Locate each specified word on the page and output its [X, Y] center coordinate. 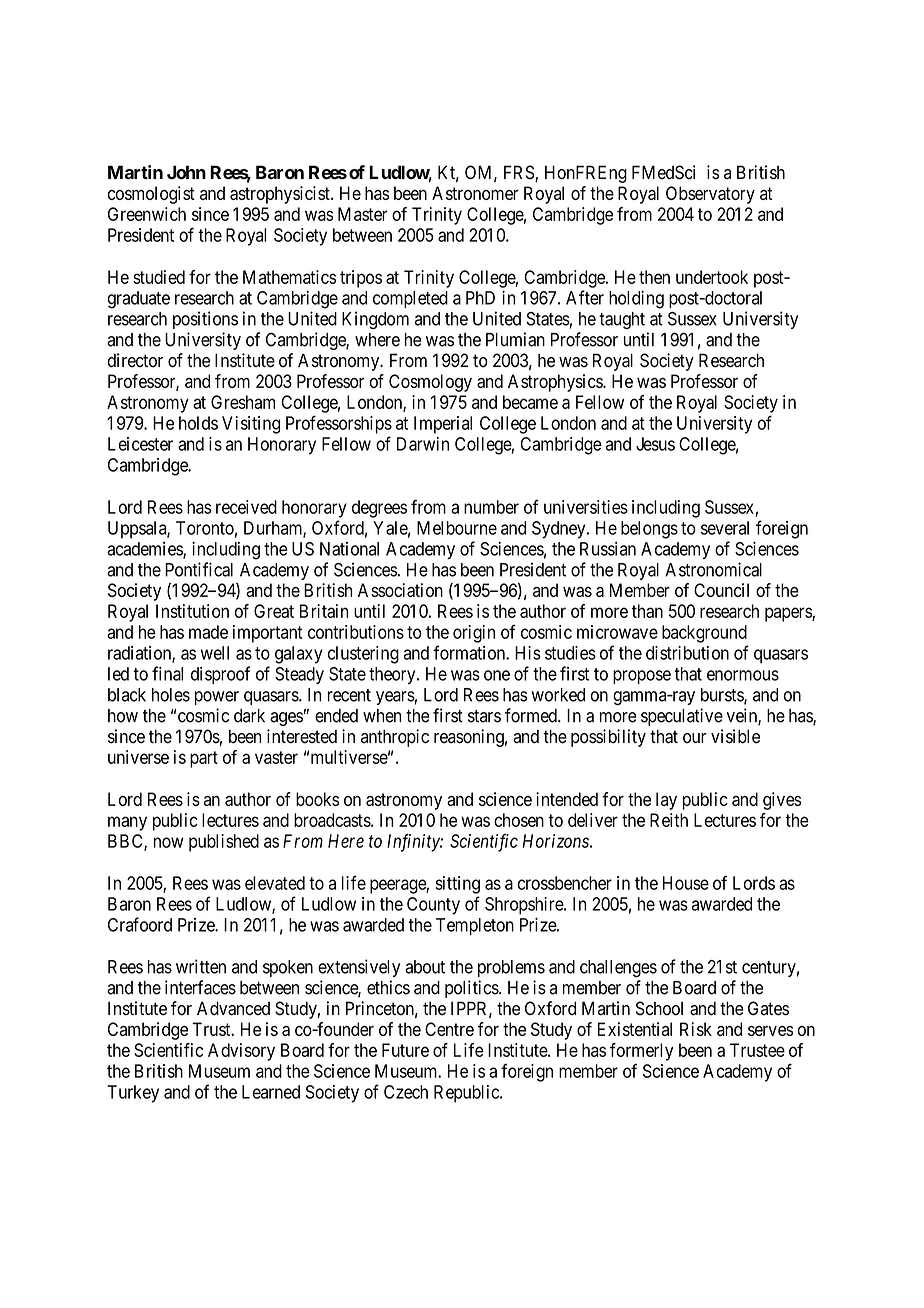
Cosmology [430, 383]
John [186, 172]
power [216, 698]
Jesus [655, 444]
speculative [682, 717]
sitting [457, 885]
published [224, 843]
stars [484, 716]
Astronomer [475, 193]
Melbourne [457, 528]
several [725, 528]
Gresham [243, 402]
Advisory [241, 1052]
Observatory [710, 195]
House [686, 883]
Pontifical [199, 569]
